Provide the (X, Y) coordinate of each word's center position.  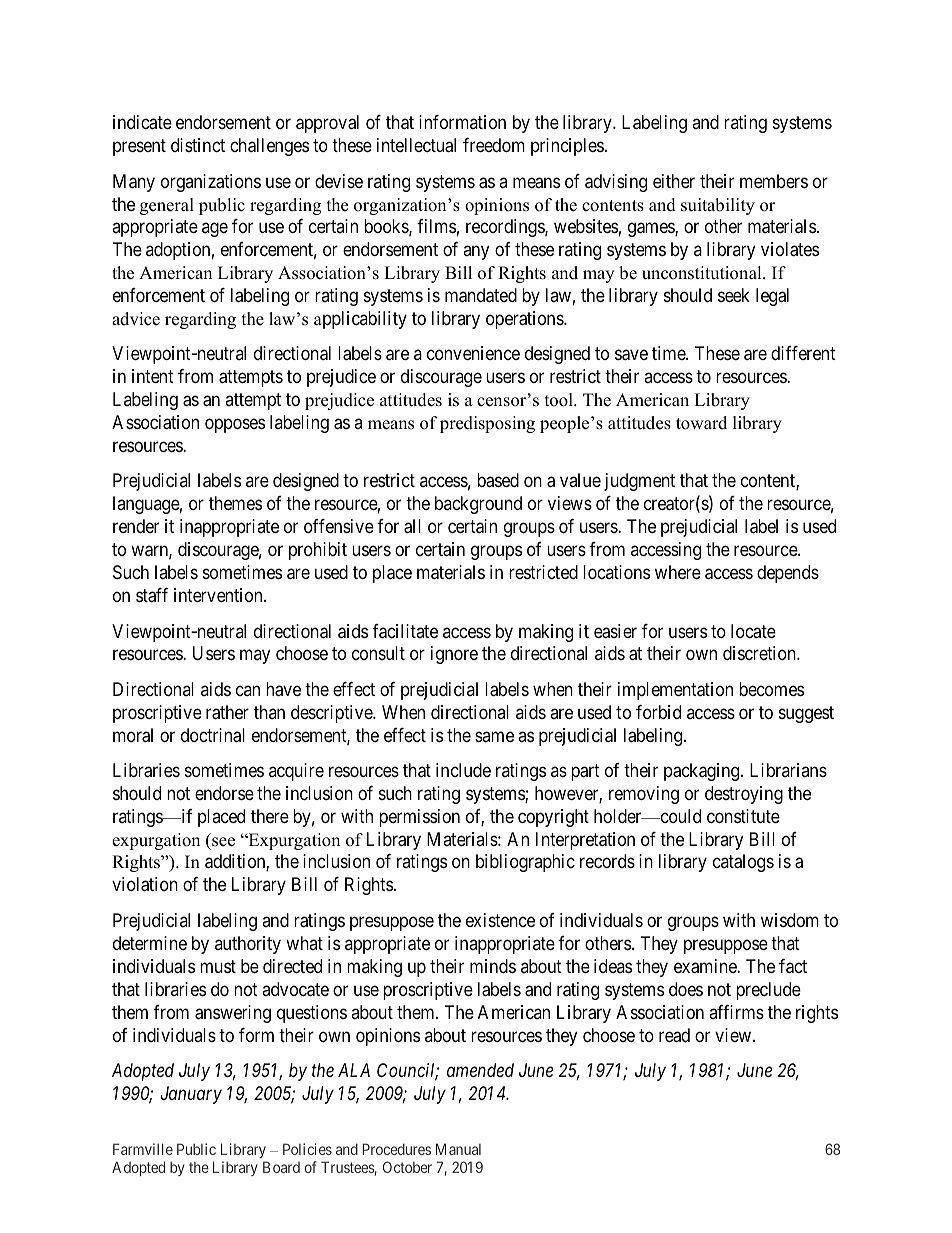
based (498, 480)
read (674, 1035)
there (270, 816)
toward (701, 423)
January (191, 1095)
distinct (198, 145)
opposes (235, 426)
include (463, 770)
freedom (494, 145)
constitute (743, 816)
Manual (458, 1149)
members (774, 181)
